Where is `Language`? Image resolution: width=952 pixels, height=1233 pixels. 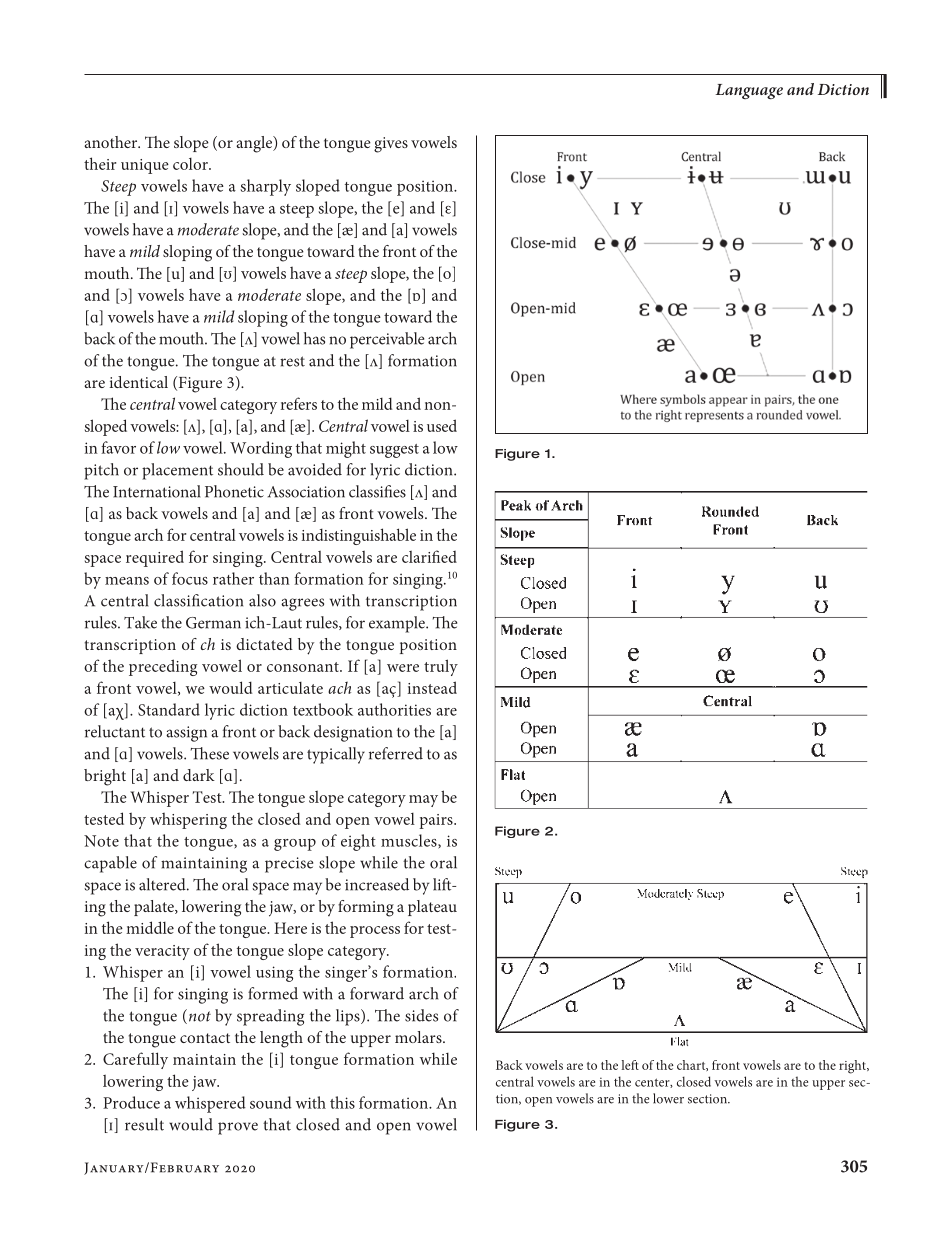 Language is located at coordinates (749, 91).
